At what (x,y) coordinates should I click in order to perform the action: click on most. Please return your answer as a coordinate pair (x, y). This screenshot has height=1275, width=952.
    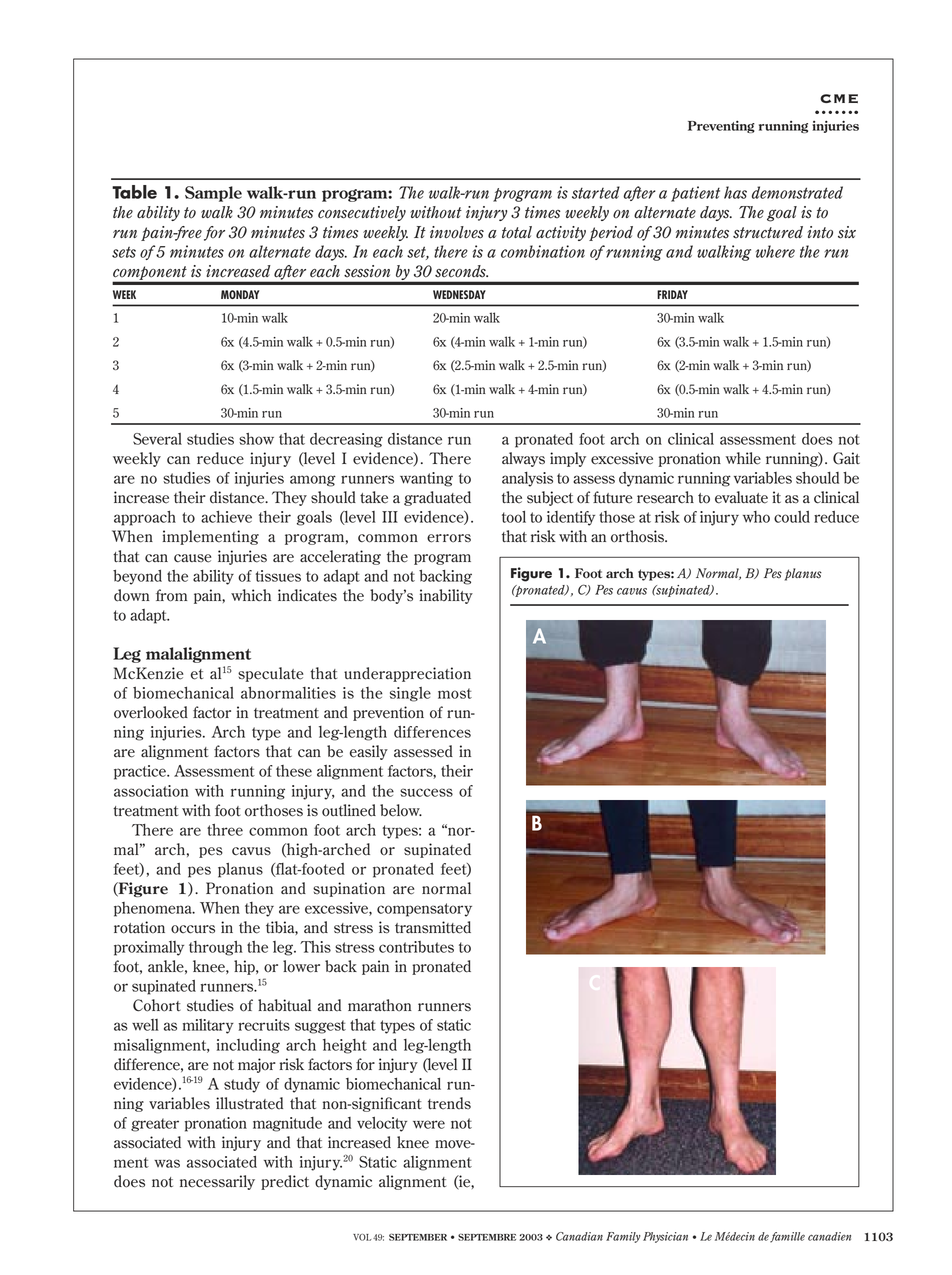
    Looking at the image, I should click on (455, 693).
